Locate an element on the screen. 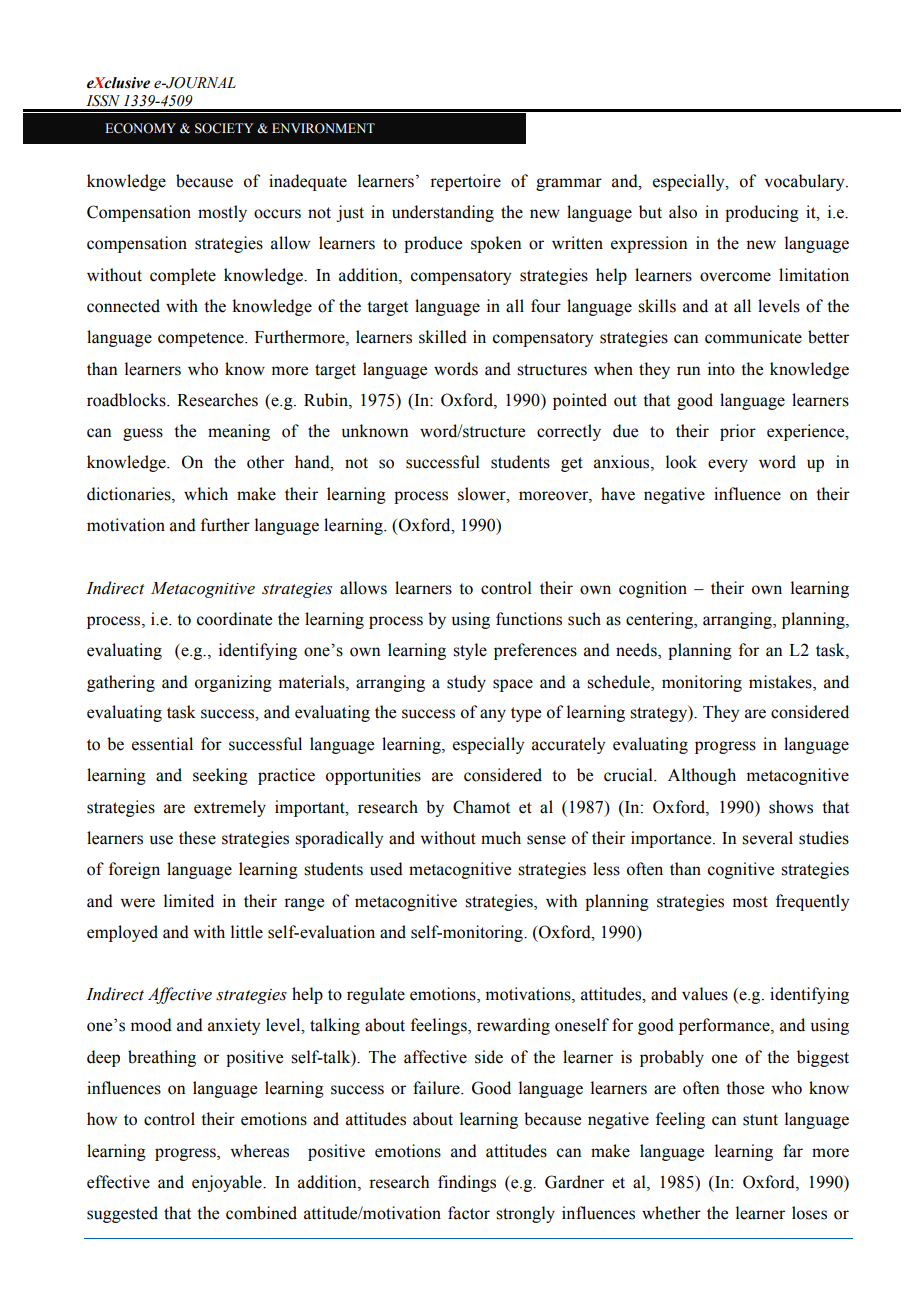  far is located at coordinates (793, 1151).
